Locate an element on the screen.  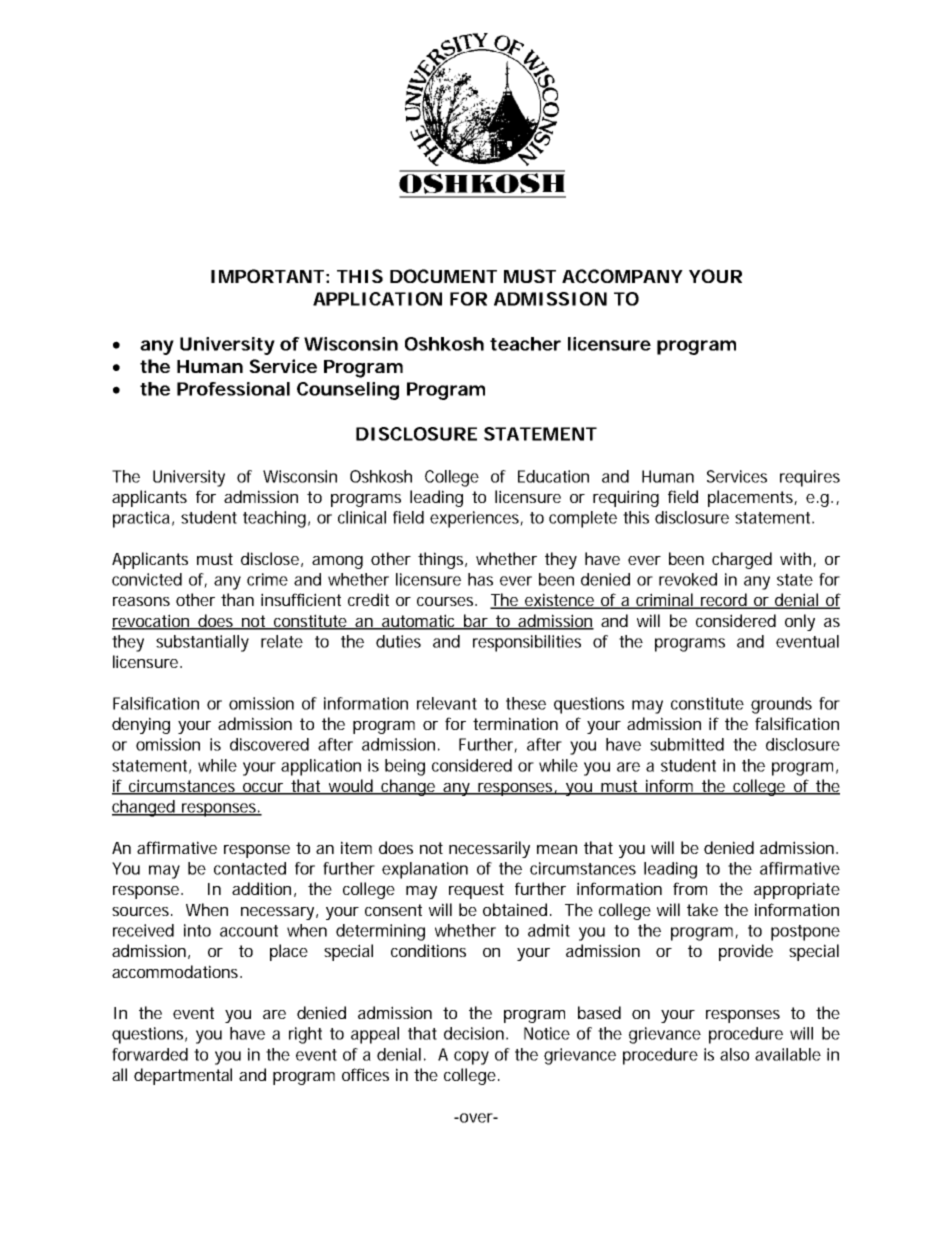
also is located at coordinates (734, 1054).
